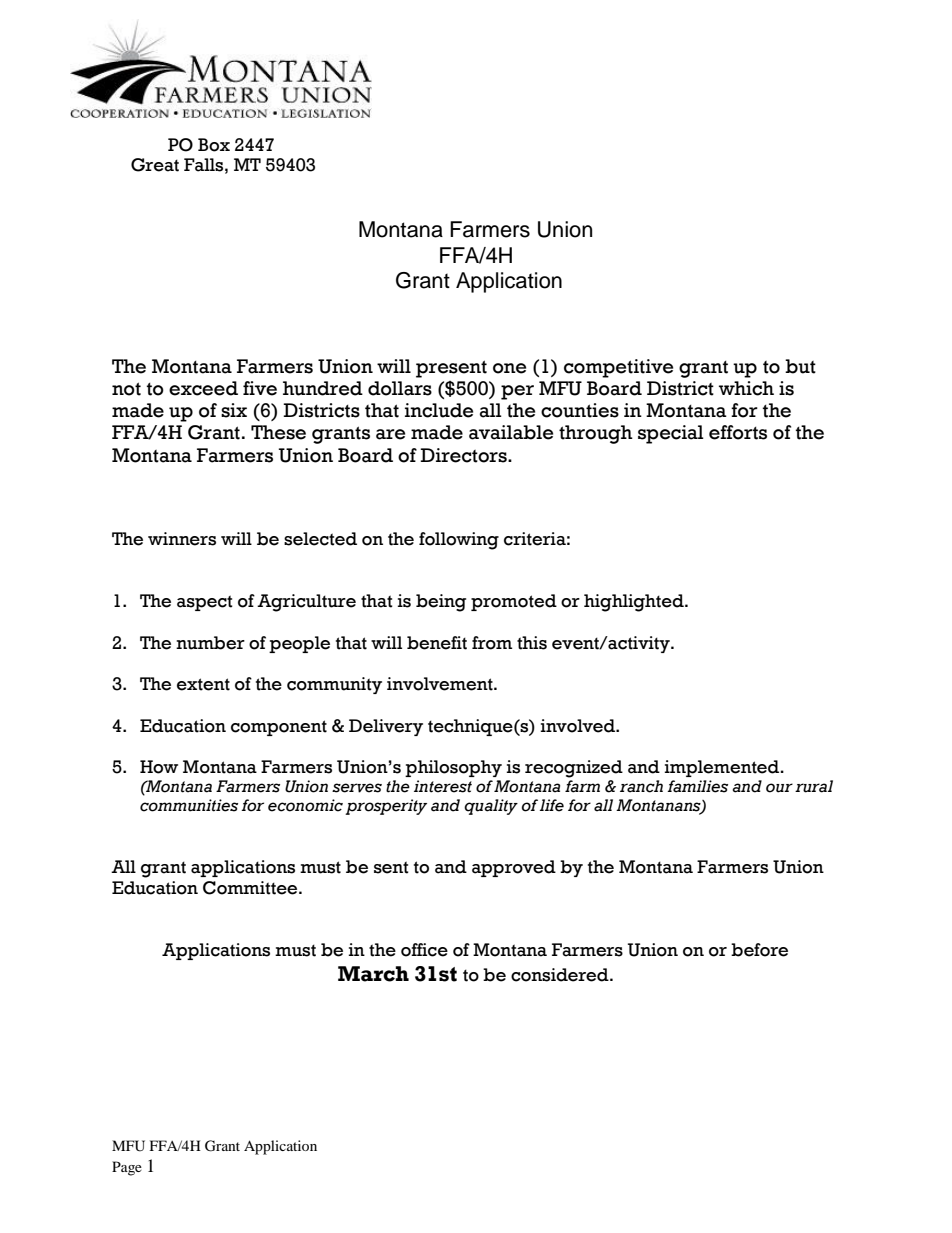  What do you see at coordinates (492, 643) in the screenshot?
I see `from` at bounding box center [492, 643].
